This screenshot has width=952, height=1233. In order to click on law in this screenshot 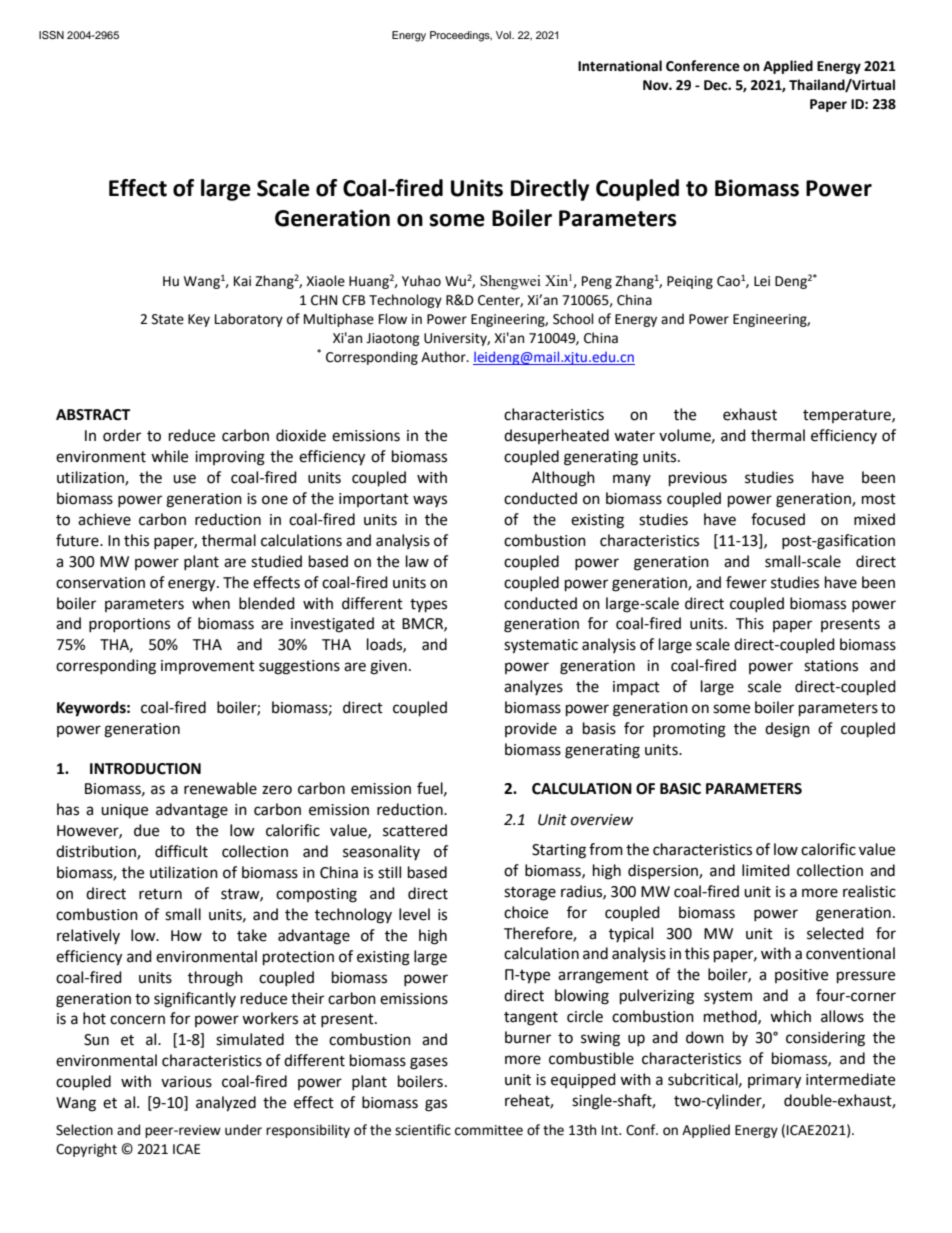, I will do `click(417, 561)`.
